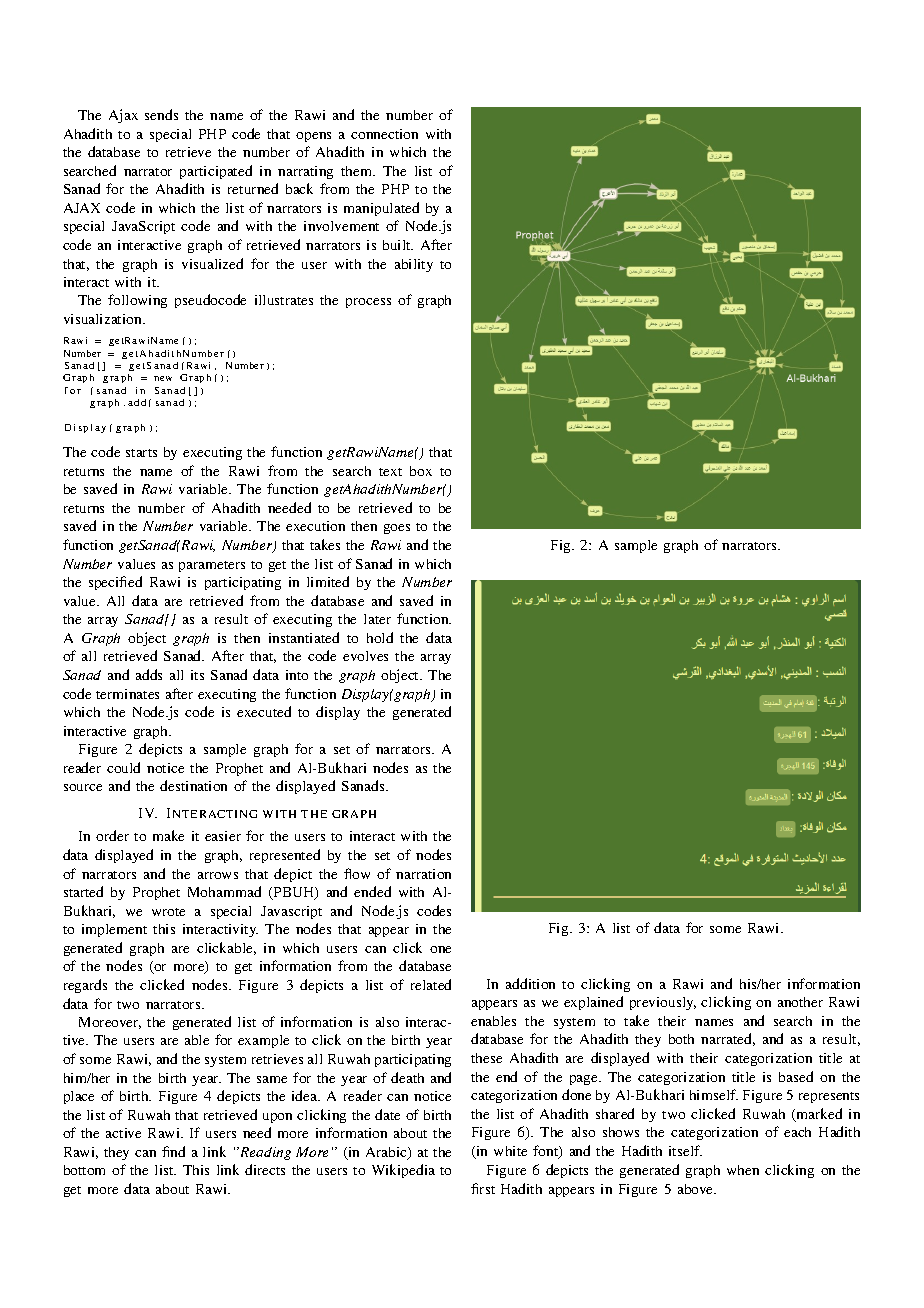 This page has height=1308, width=924. Describe the element at coordinates (173, 1151) in the page. I see `find` at that location.
